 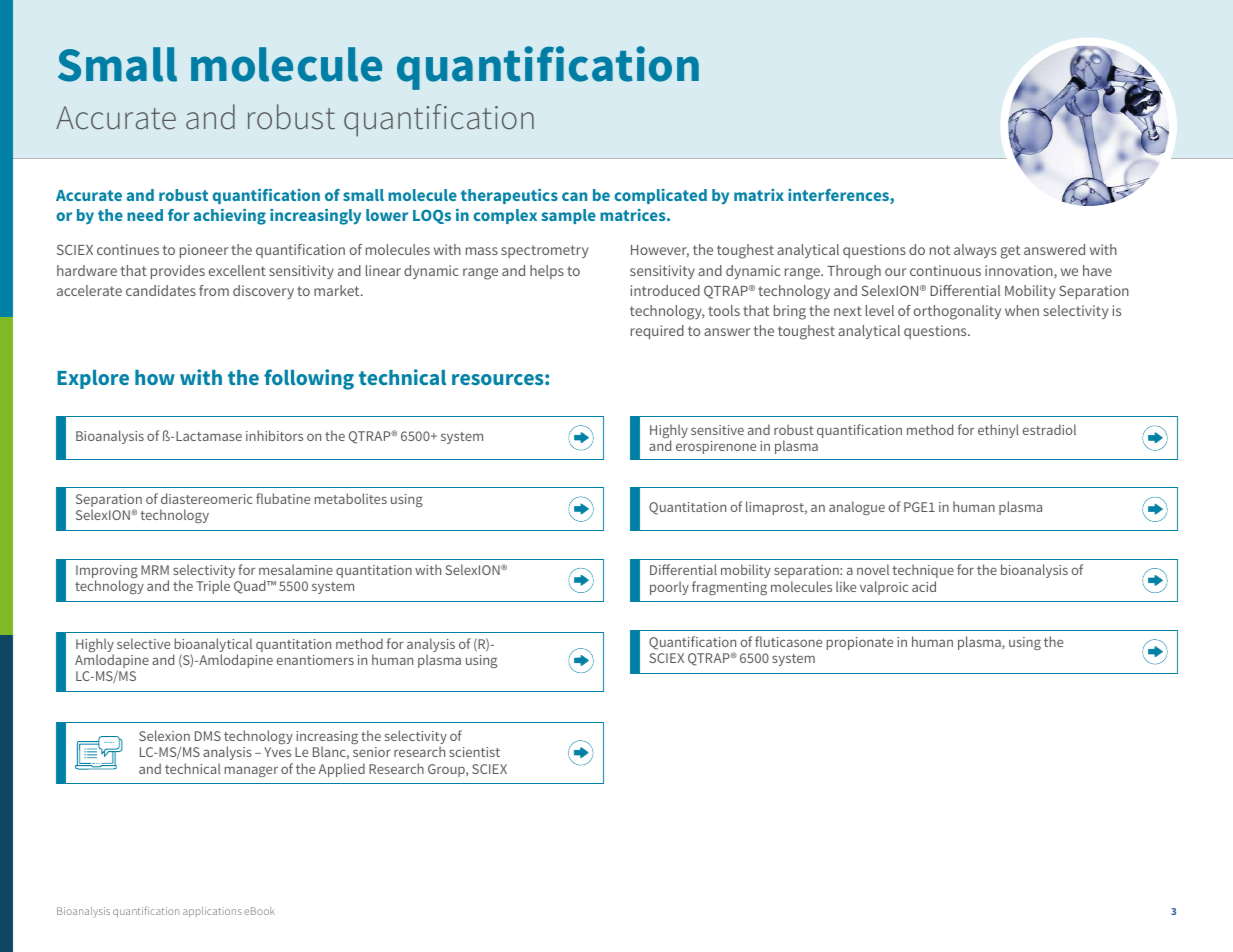 I want to click on poorly, so click(x=669, y=588).
